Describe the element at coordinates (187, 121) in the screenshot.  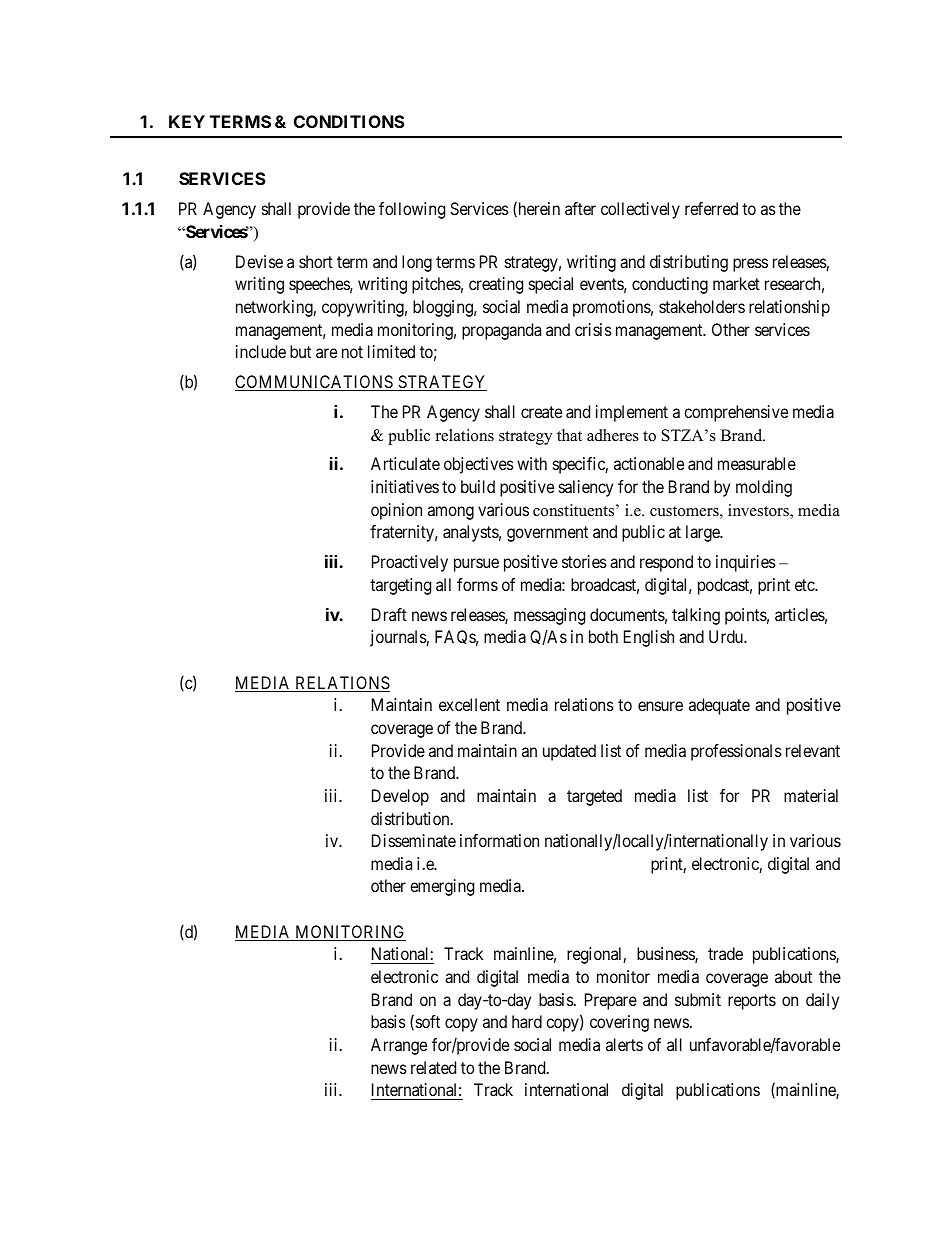
I see `KEY` at that location.
